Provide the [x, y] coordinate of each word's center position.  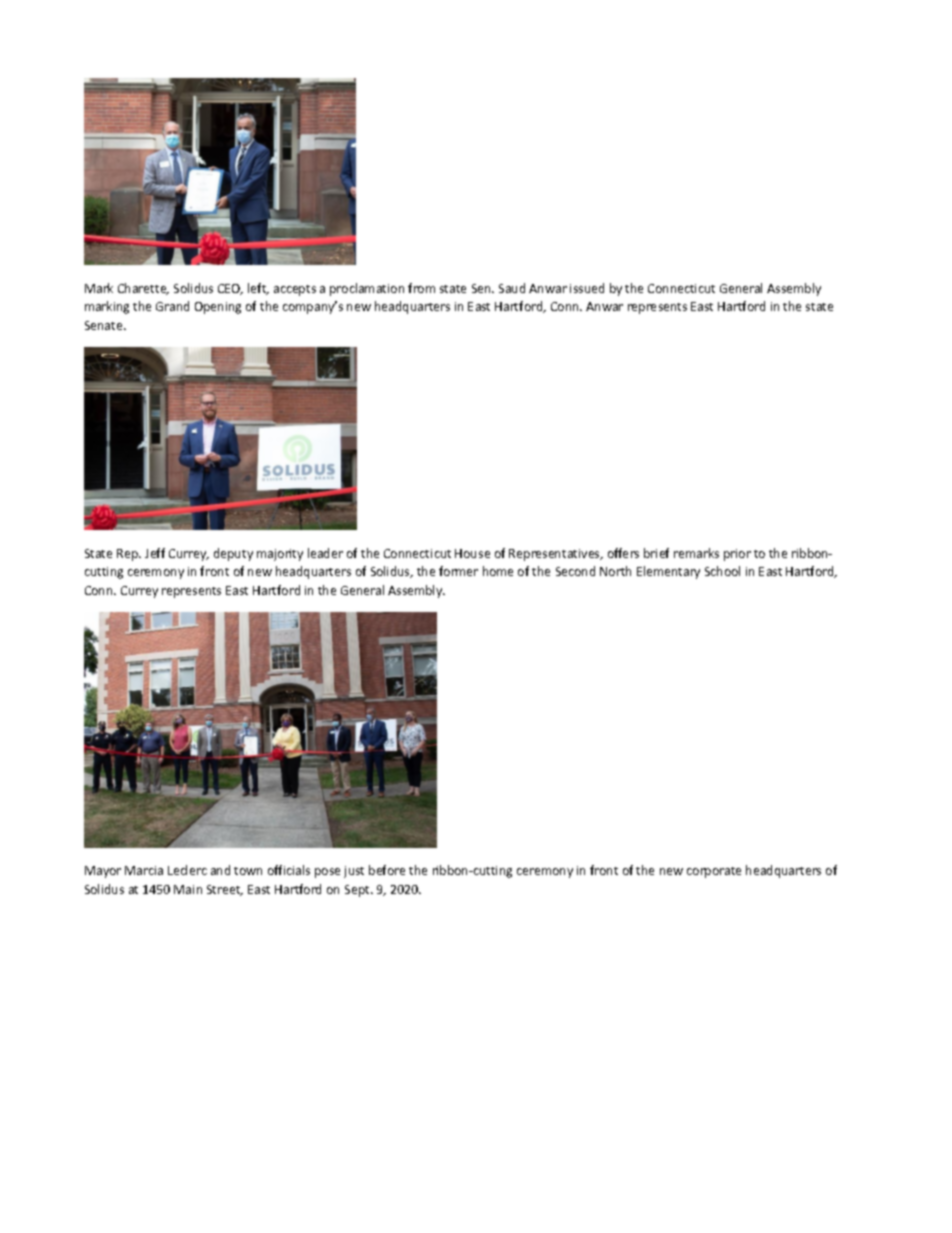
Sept [358, 891]
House [472, 553]
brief [656, 553]
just [354, 872]
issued [587, 288]
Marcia [144, 870]
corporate [714, 872]
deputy [233, 554]
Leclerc [187, 870]
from [421, 288]
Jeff [155, 553]
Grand [172, 306]
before [387, 870]
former [458, 571]
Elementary [668, 572]
